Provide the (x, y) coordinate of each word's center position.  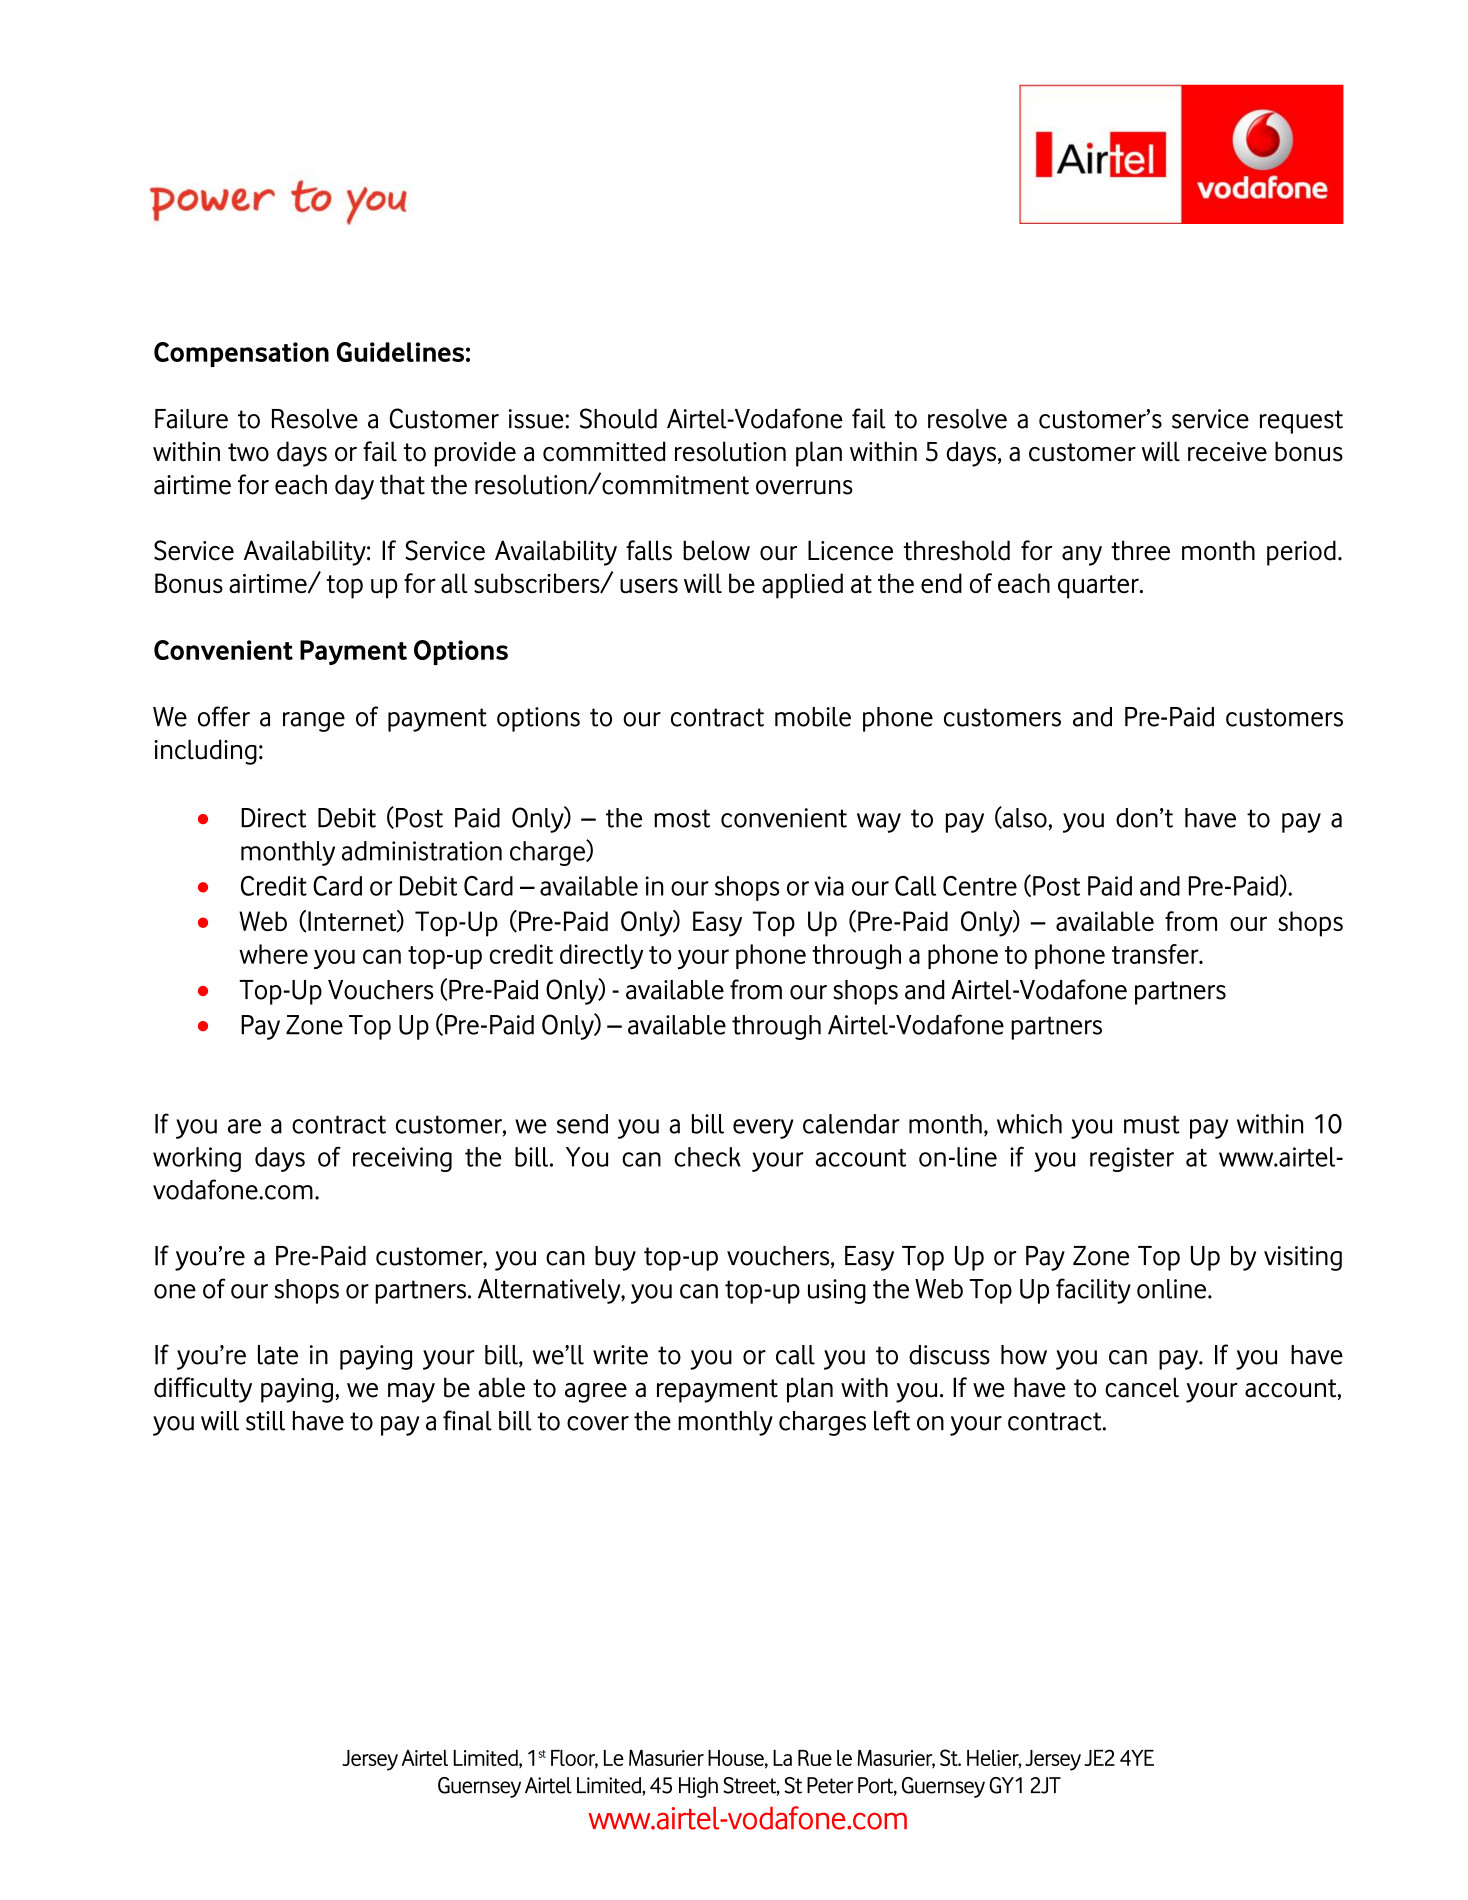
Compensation (241, 354)
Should (618, 418)
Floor (574, 1759)
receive (1227, 452)
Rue (815, 1758)
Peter (830, 1785)
